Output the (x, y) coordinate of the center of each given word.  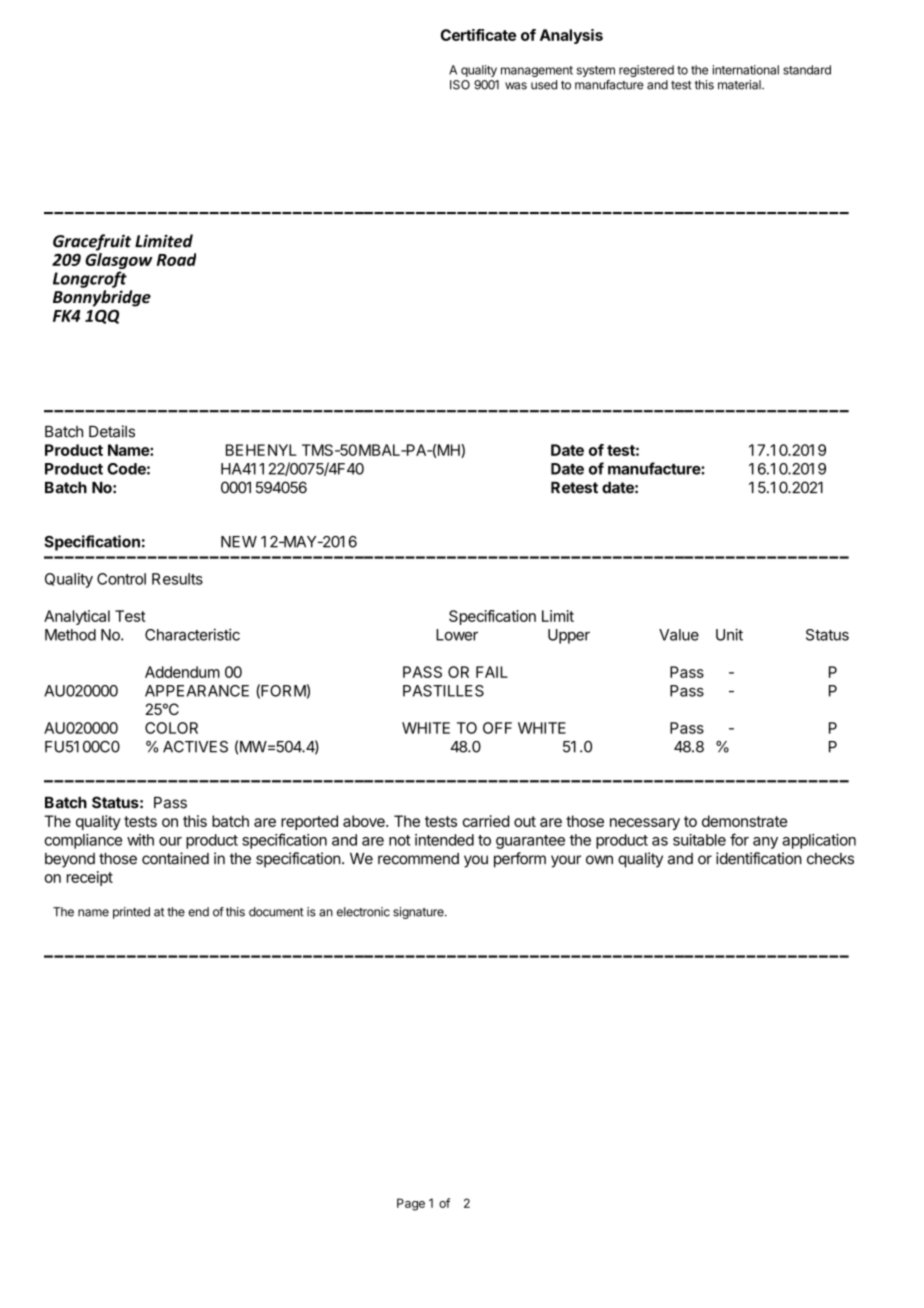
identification (759, 858)
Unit (729, 634)
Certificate (478, 35)
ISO (460, 85)
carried (486, 821)
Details (112, 431)
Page (411, 1204)
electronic (363, 912)
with (140, 840)
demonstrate (744, 821)
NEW (239, 542)
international (745, 70)
